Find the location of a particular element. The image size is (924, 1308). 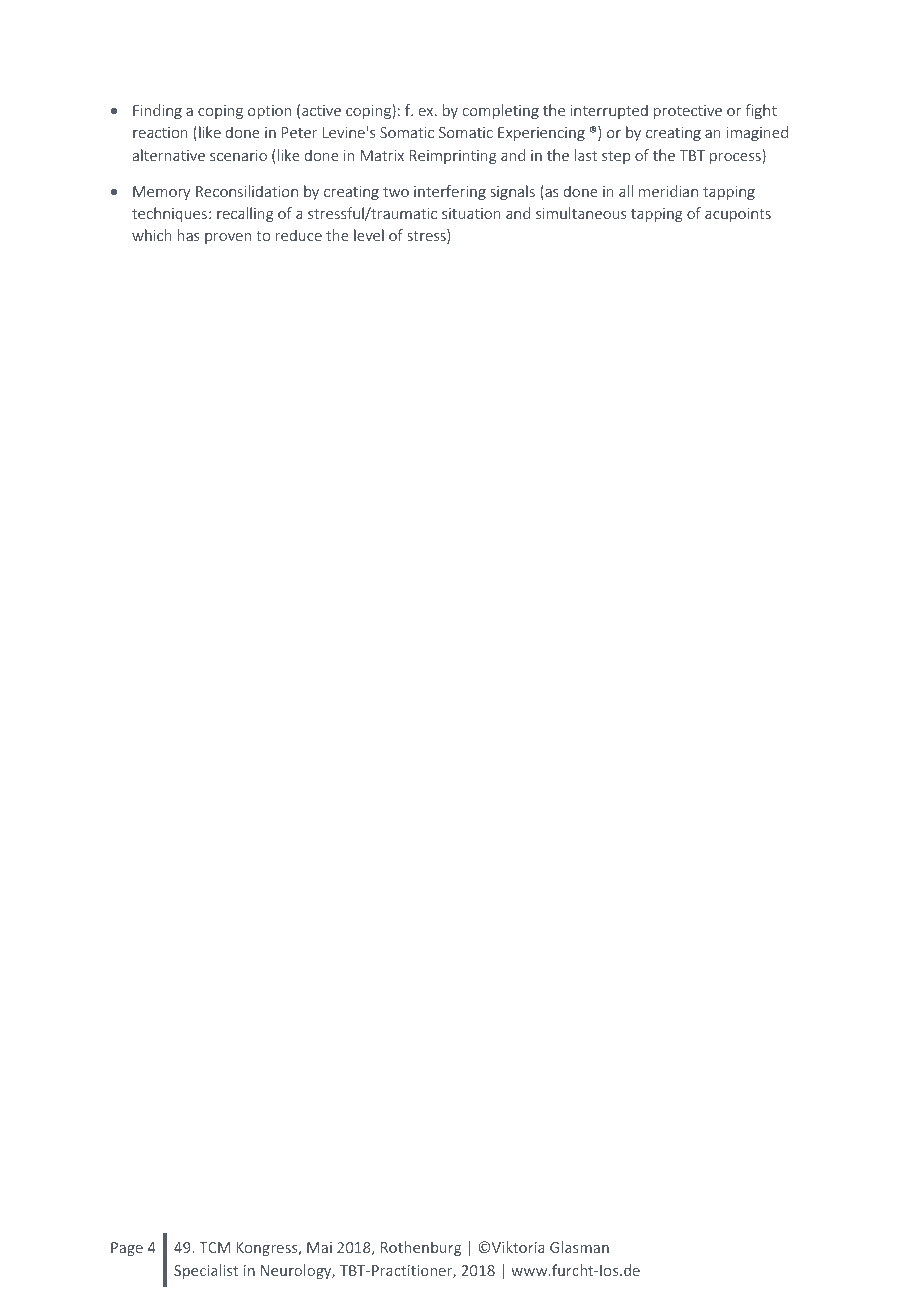

Page is located at coordinates (127, 1249).
